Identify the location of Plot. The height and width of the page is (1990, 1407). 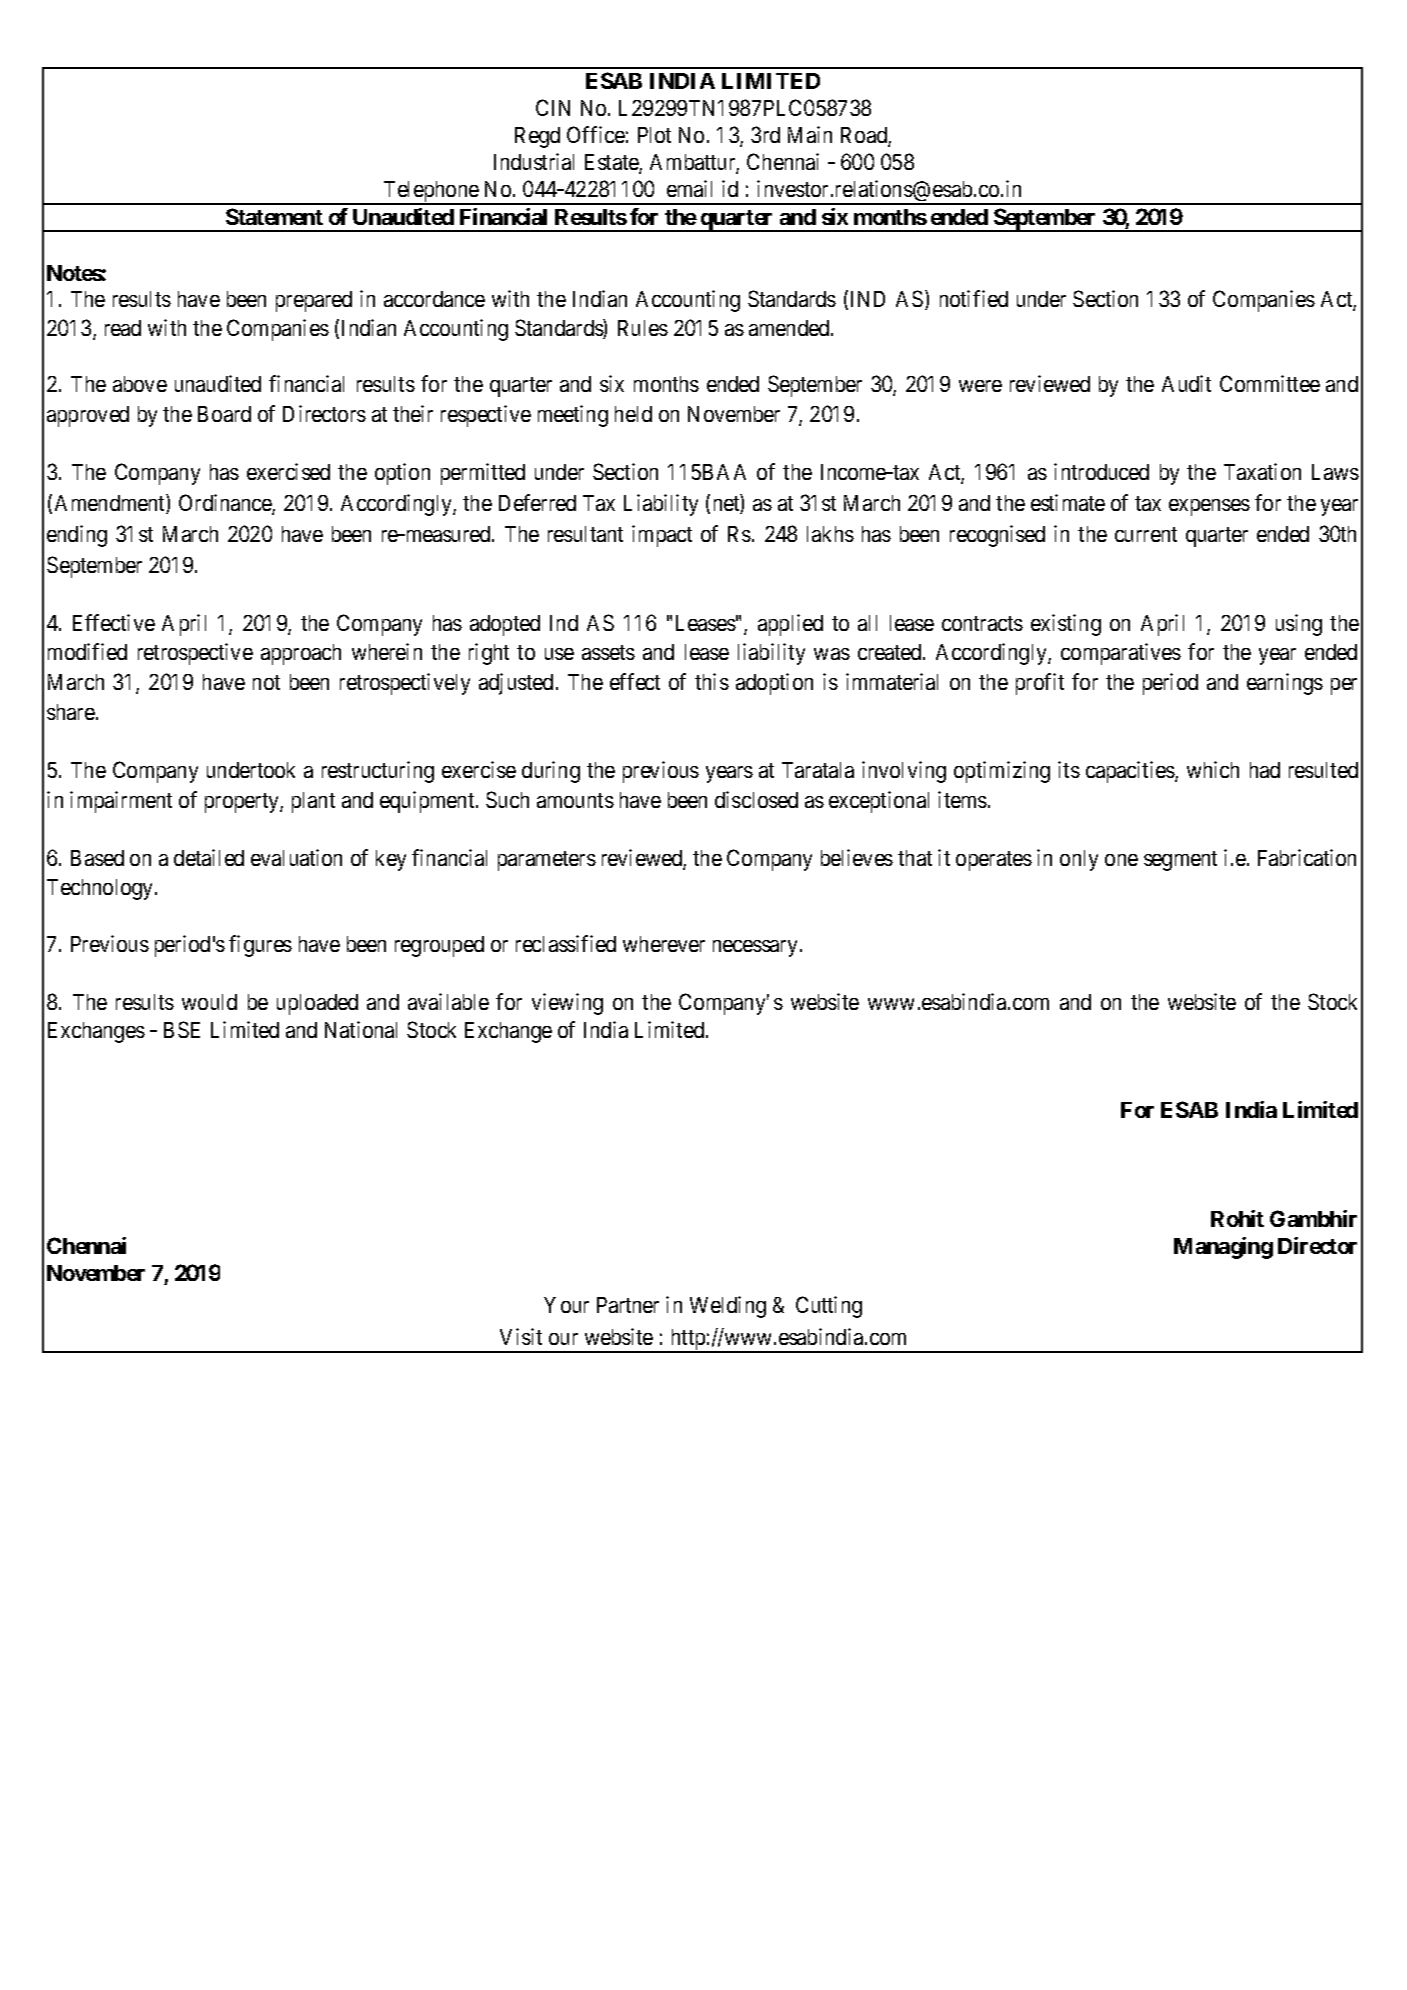
(654, 135).
